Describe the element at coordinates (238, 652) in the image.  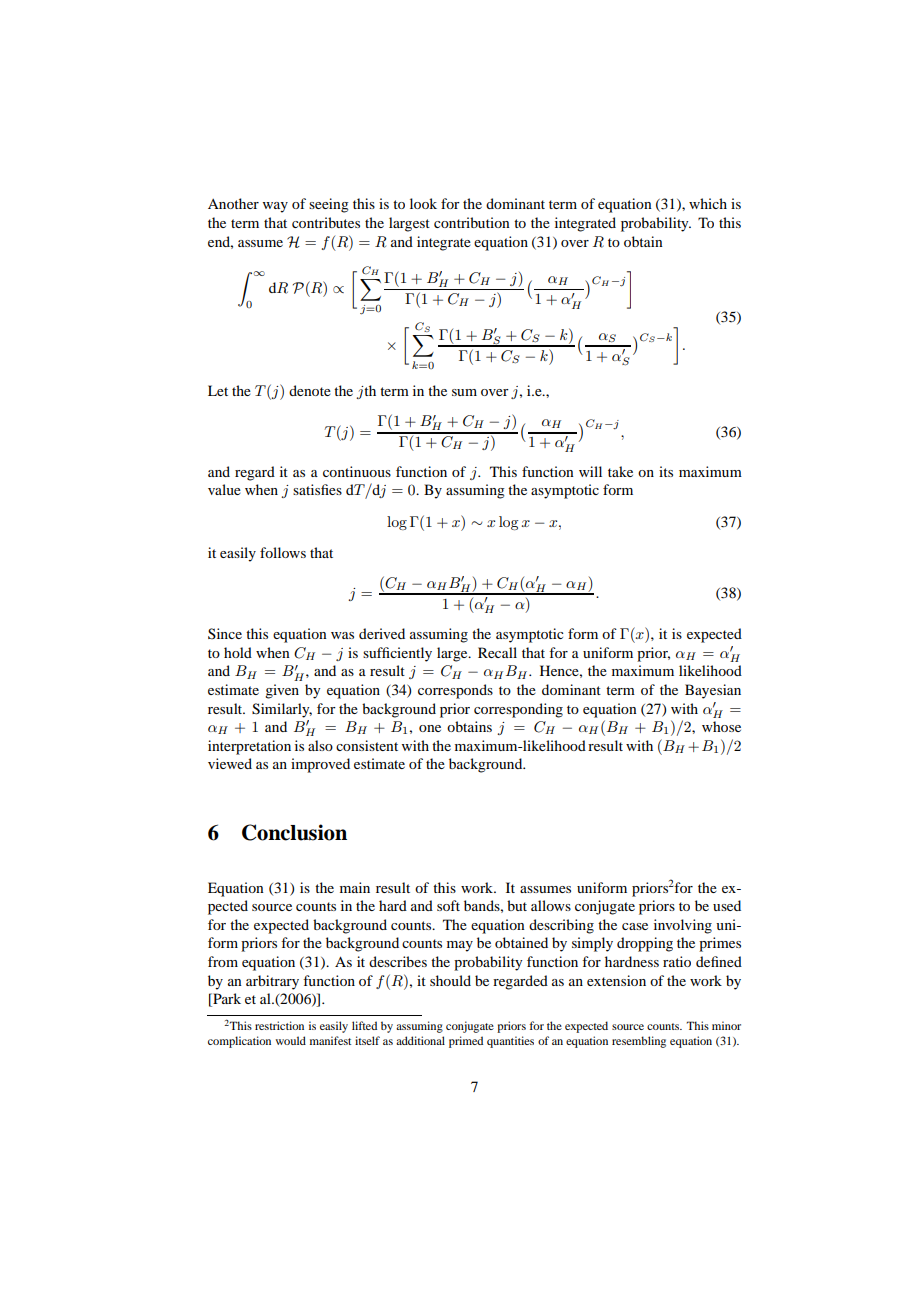
I see `hold` at that location.
